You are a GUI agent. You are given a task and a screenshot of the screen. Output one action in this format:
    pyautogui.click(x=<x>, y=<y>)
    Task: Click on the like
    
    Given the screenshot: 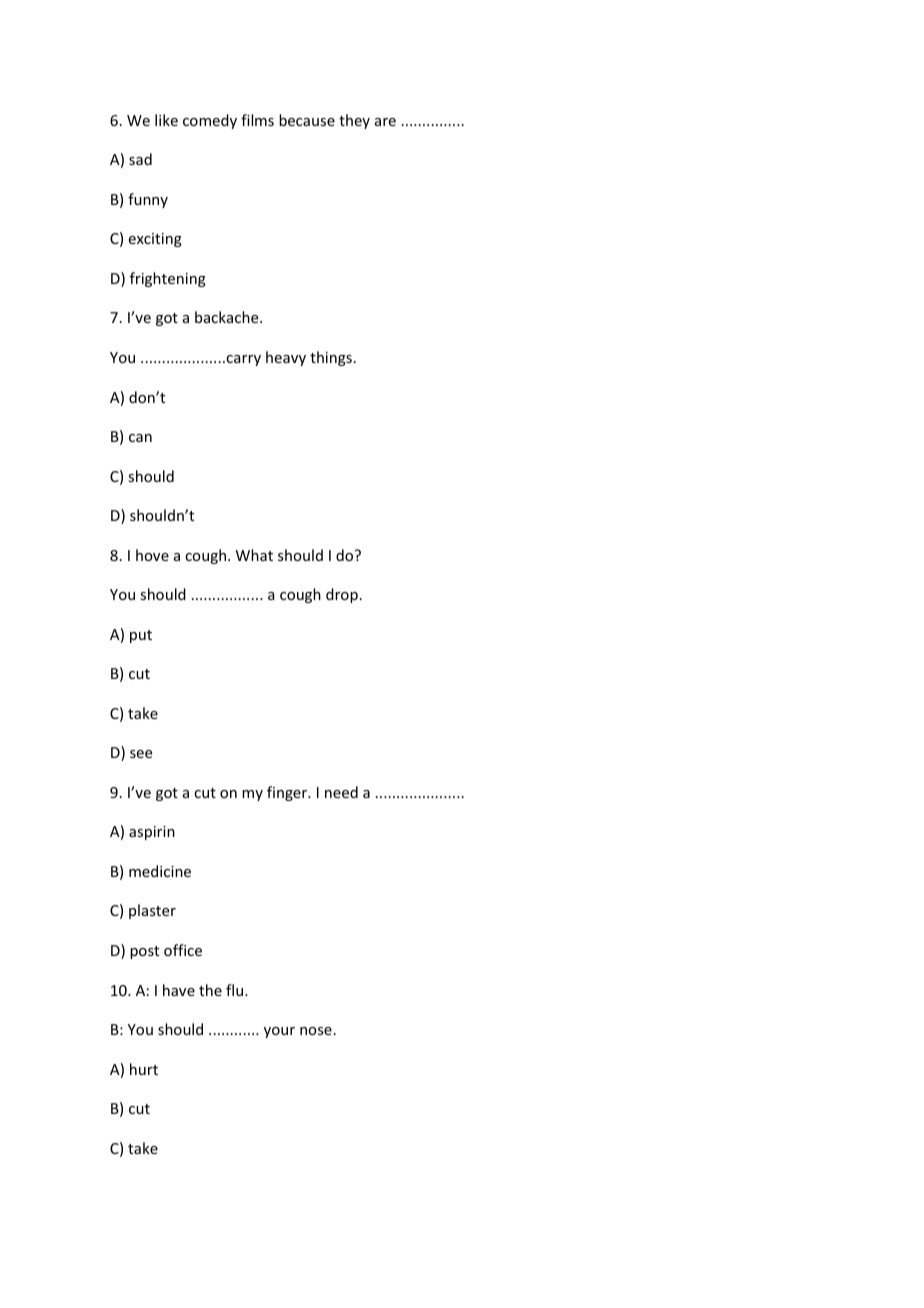 What is the action you would take?
    pyautogui.click(x=166, y=120)
